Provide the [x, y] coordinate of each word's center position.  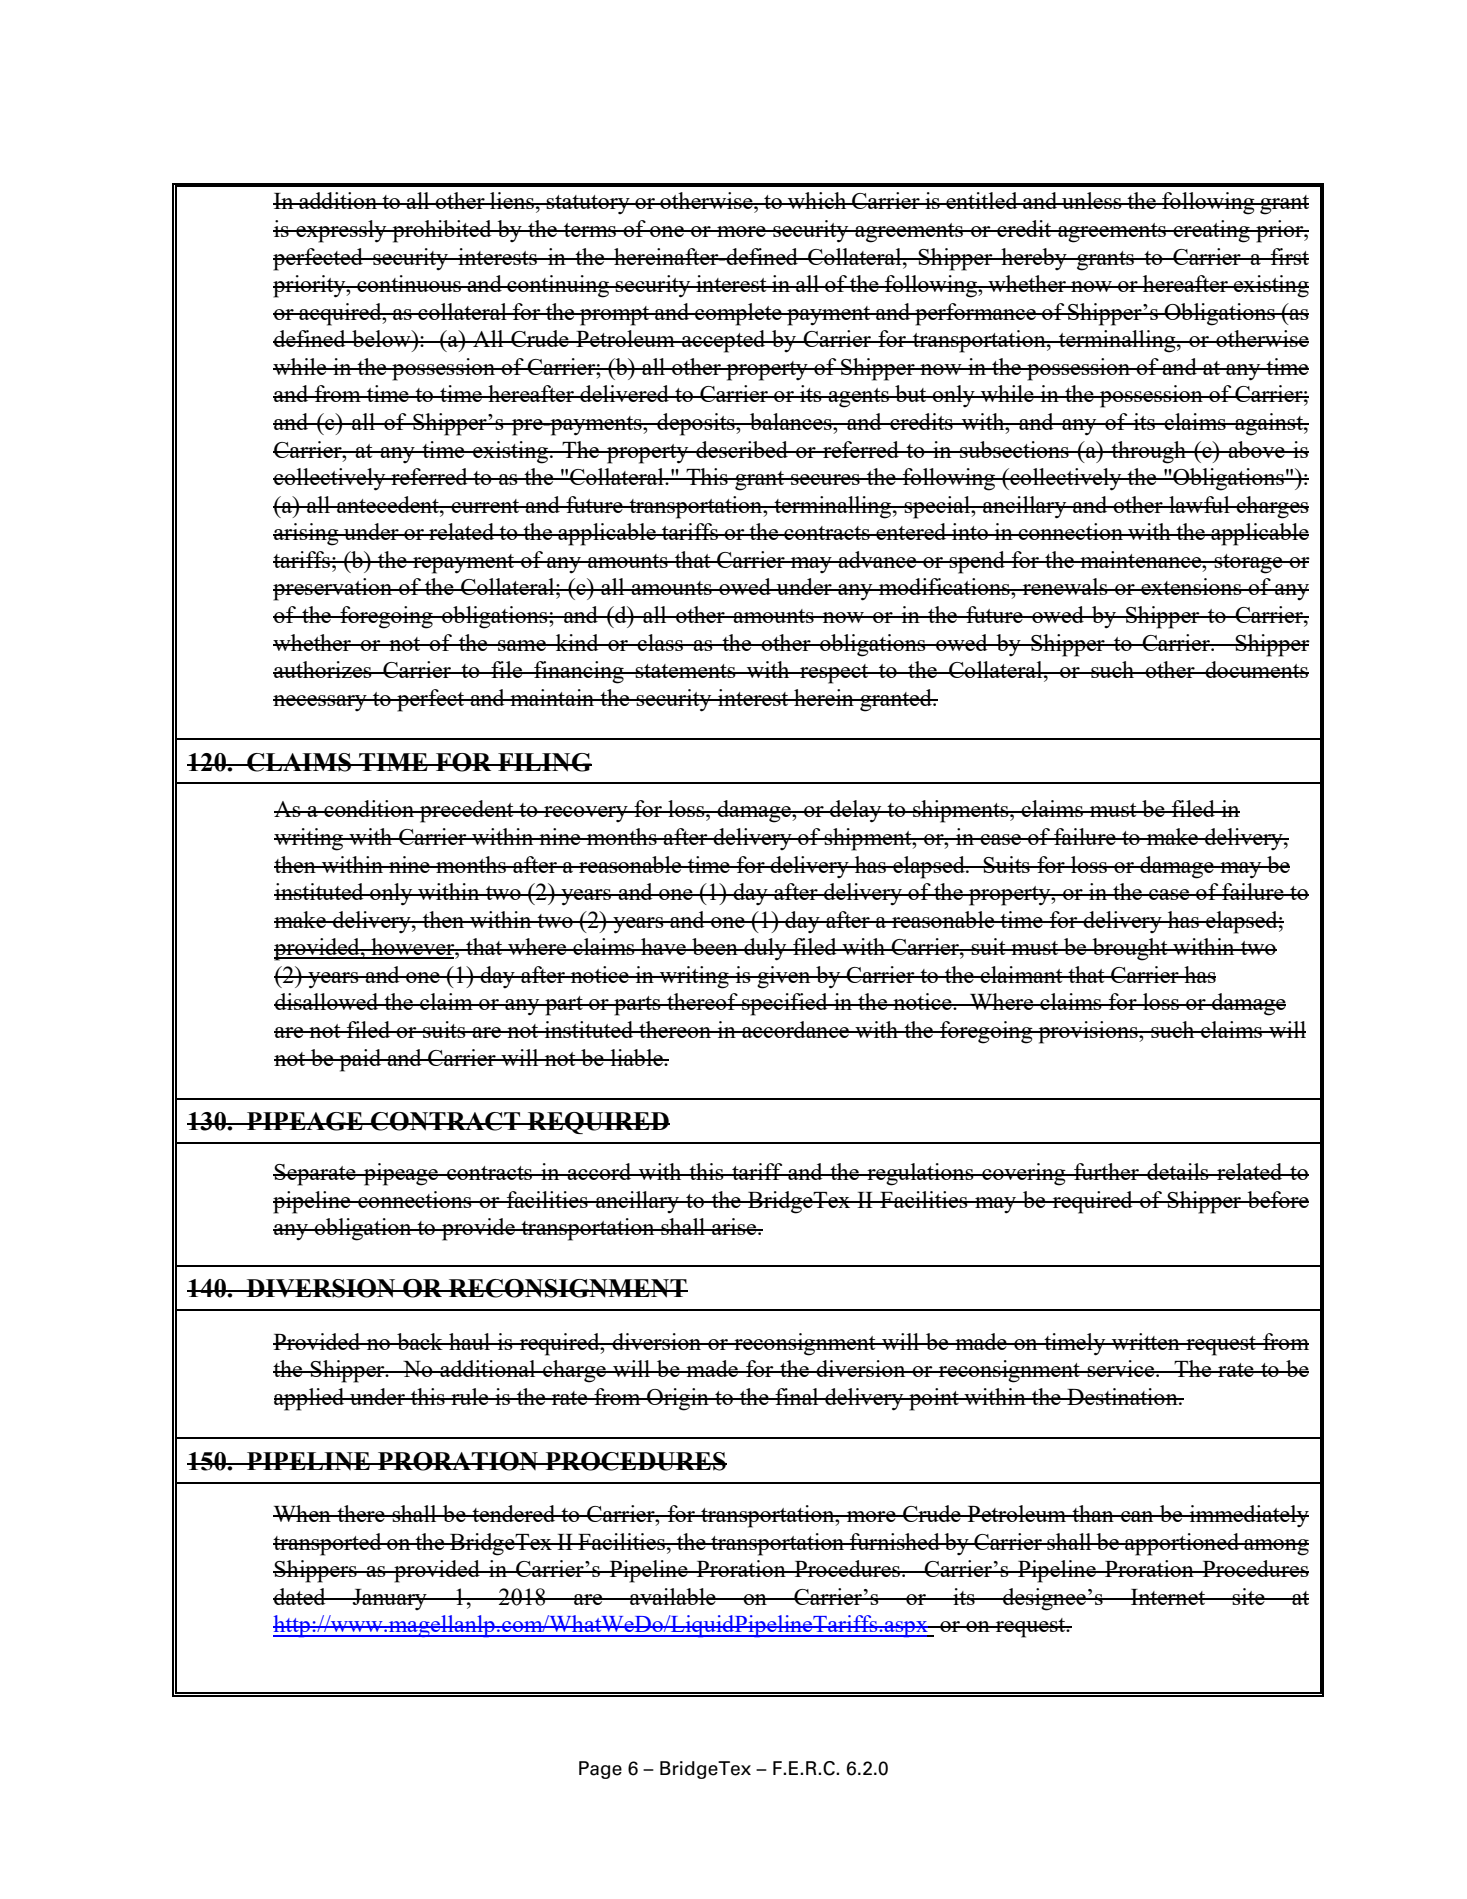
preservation [334, 589]
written [1146, 1341]
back [420, 1341]
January [390, 1599]
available [673, 1596]
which [817, 200]
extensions [1191, 586]
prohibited [442, 231]
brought [1130, 949]
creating [1212, 231]
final [797, 1396]
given [784, 977]
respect [834, 674]
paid [360, 1060]
